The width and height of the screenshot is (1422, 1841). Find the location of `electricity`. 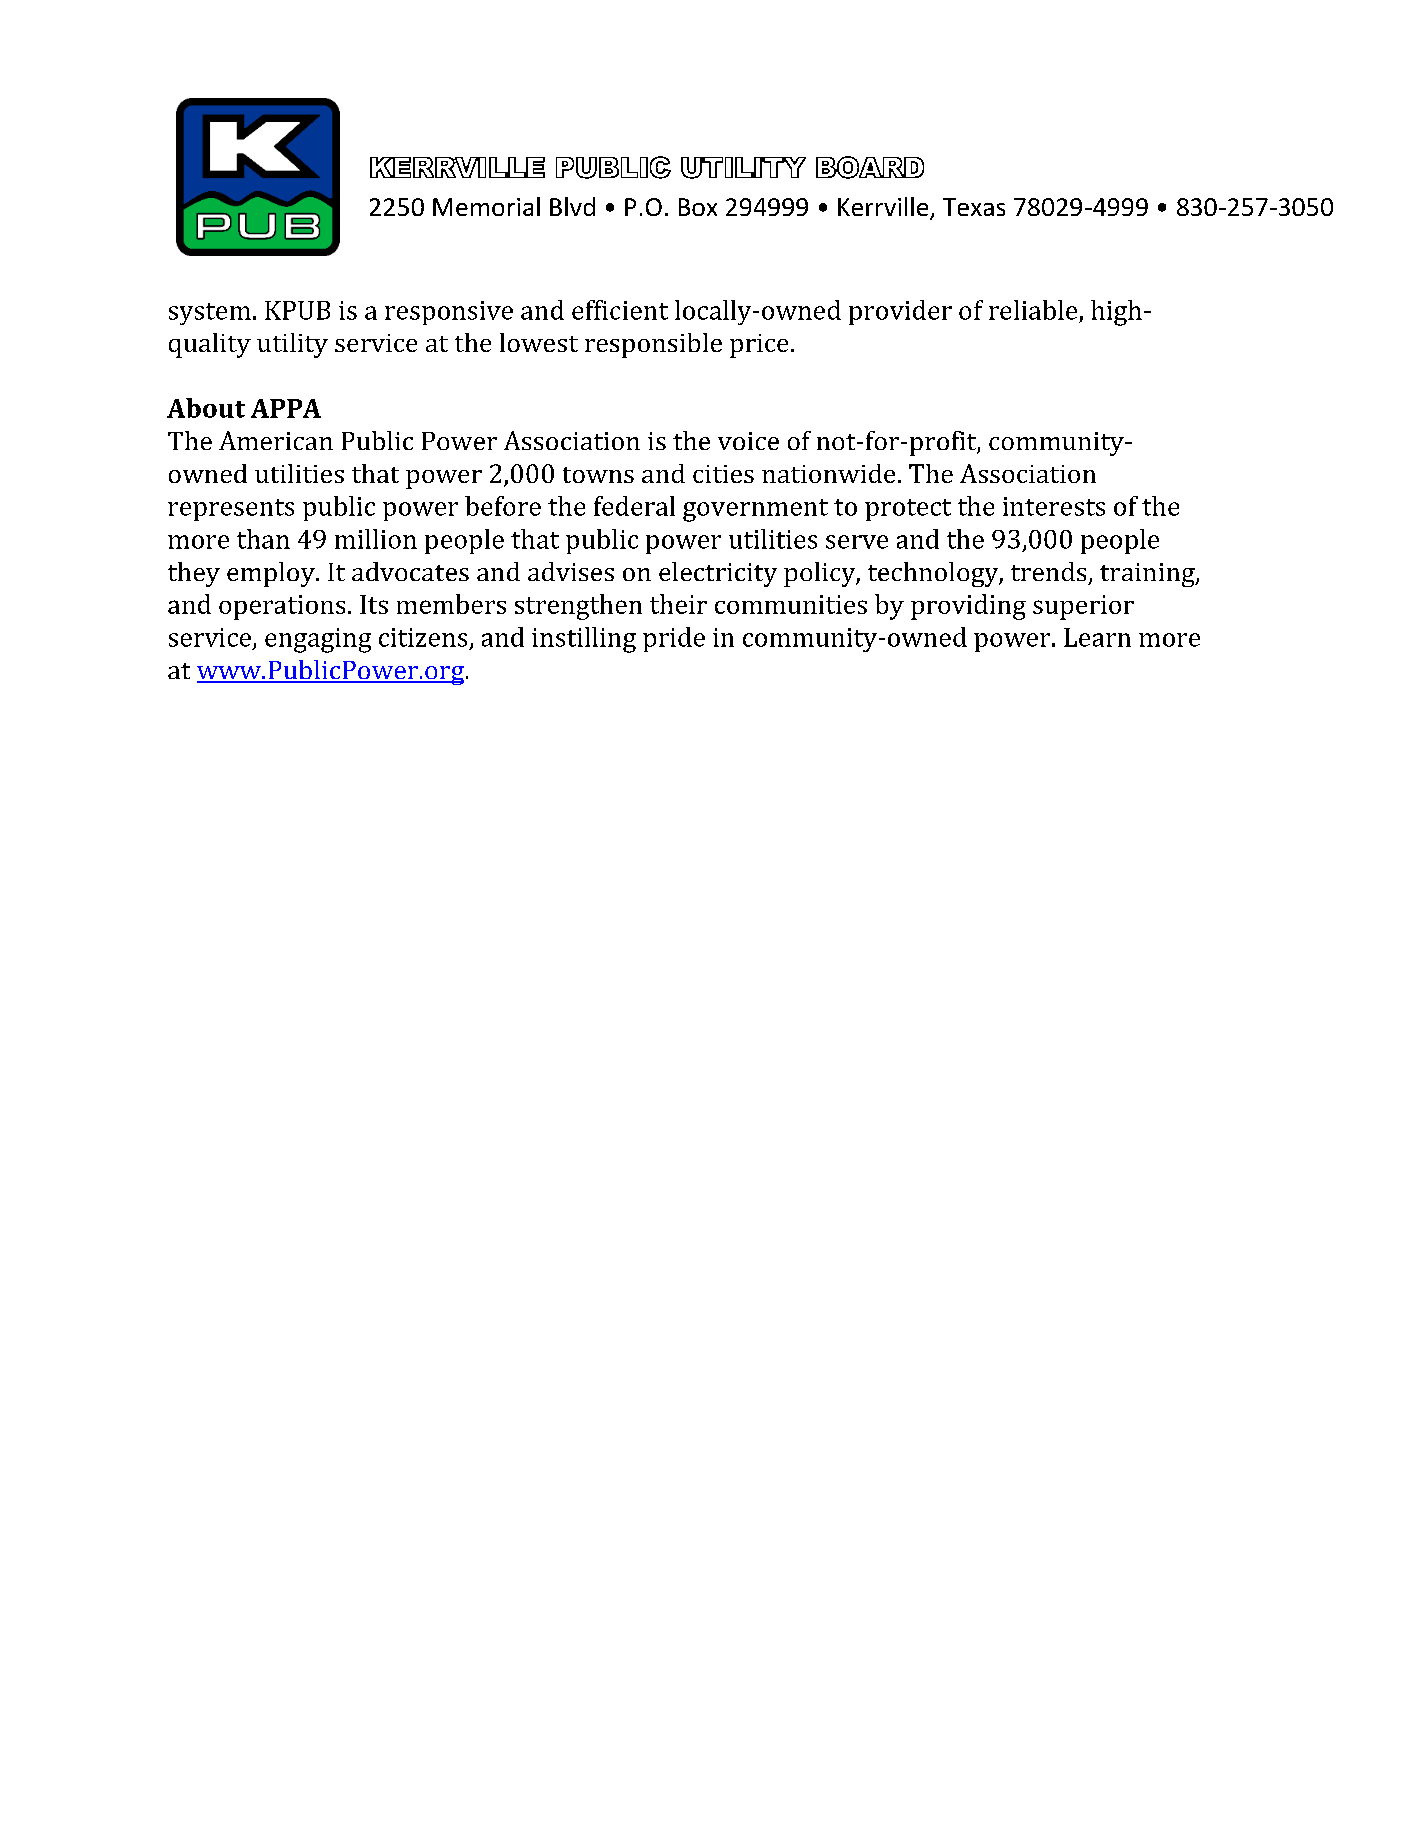

electricity is located at coordinates (718, 574).
